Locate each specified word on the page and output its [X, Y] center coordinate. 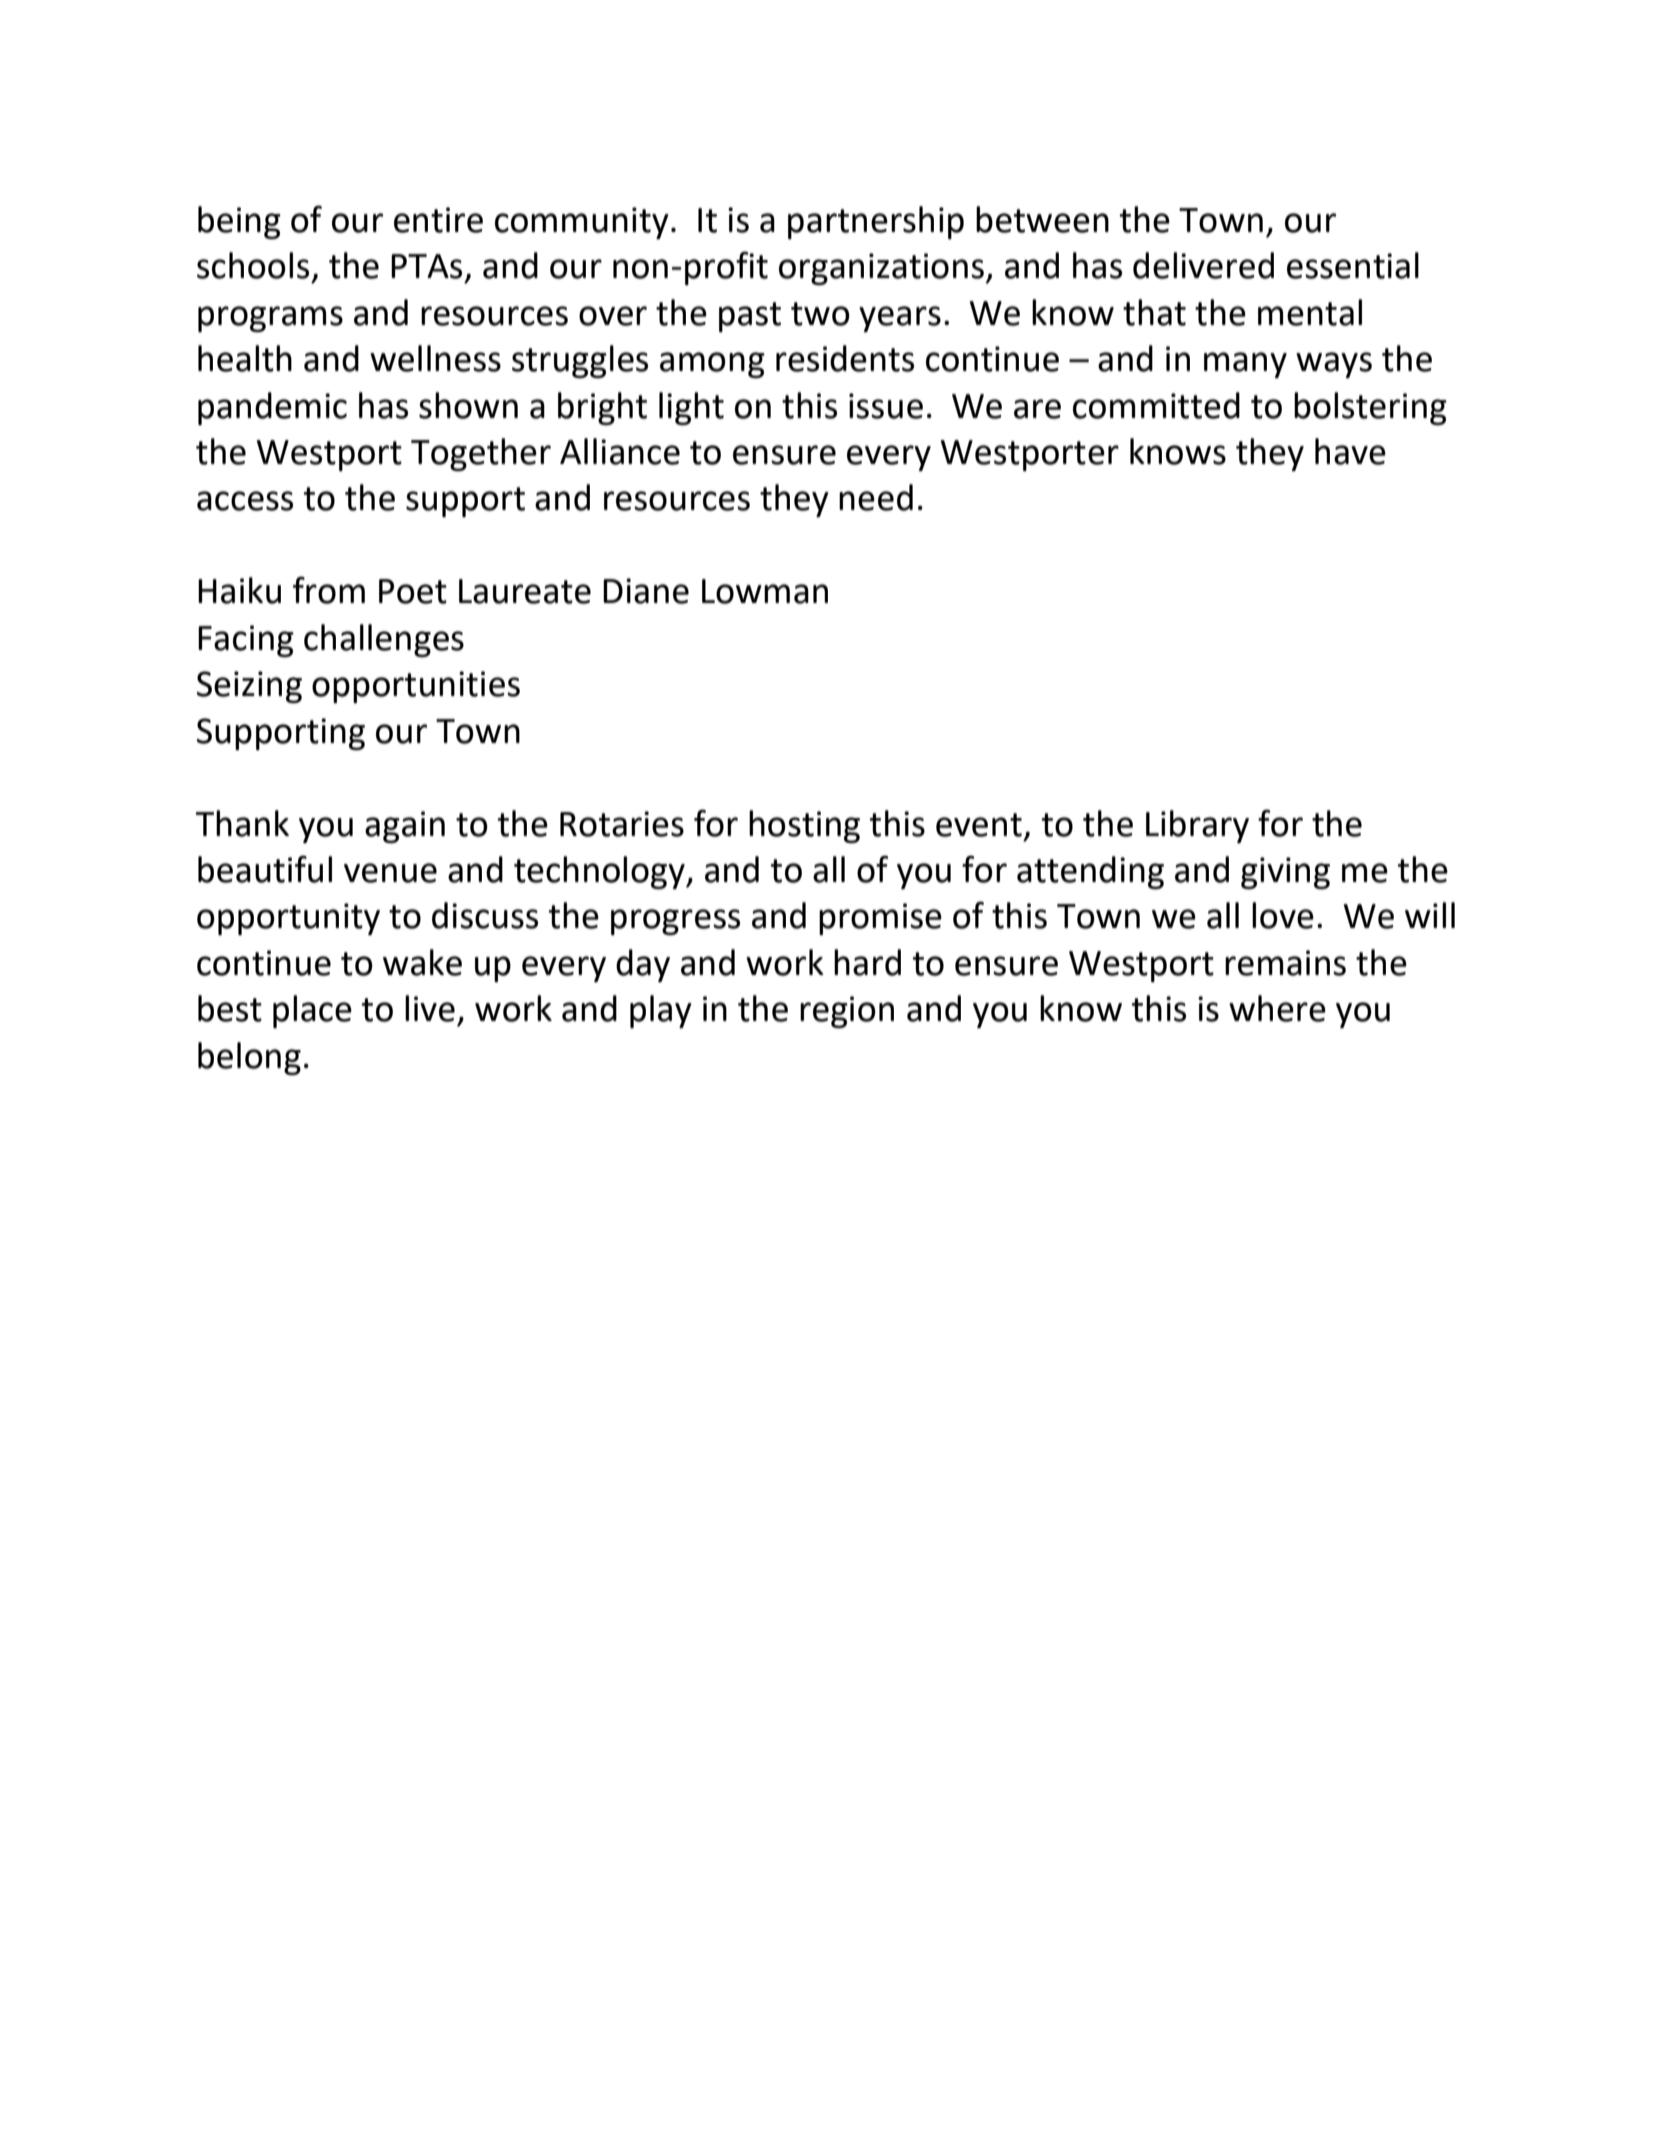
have [1350, 451]
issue [886, 406]
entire [438, 220]
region [847, 1012]
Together [481, 454]
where [1277, 1008]
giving [1285, 873]
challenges [384, 640]
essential [1353, 265]
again [405, 827]
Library [1197, 826]
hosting [804, 826]
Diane [646, 591]
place [312, 1011]
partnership [876, 222]
